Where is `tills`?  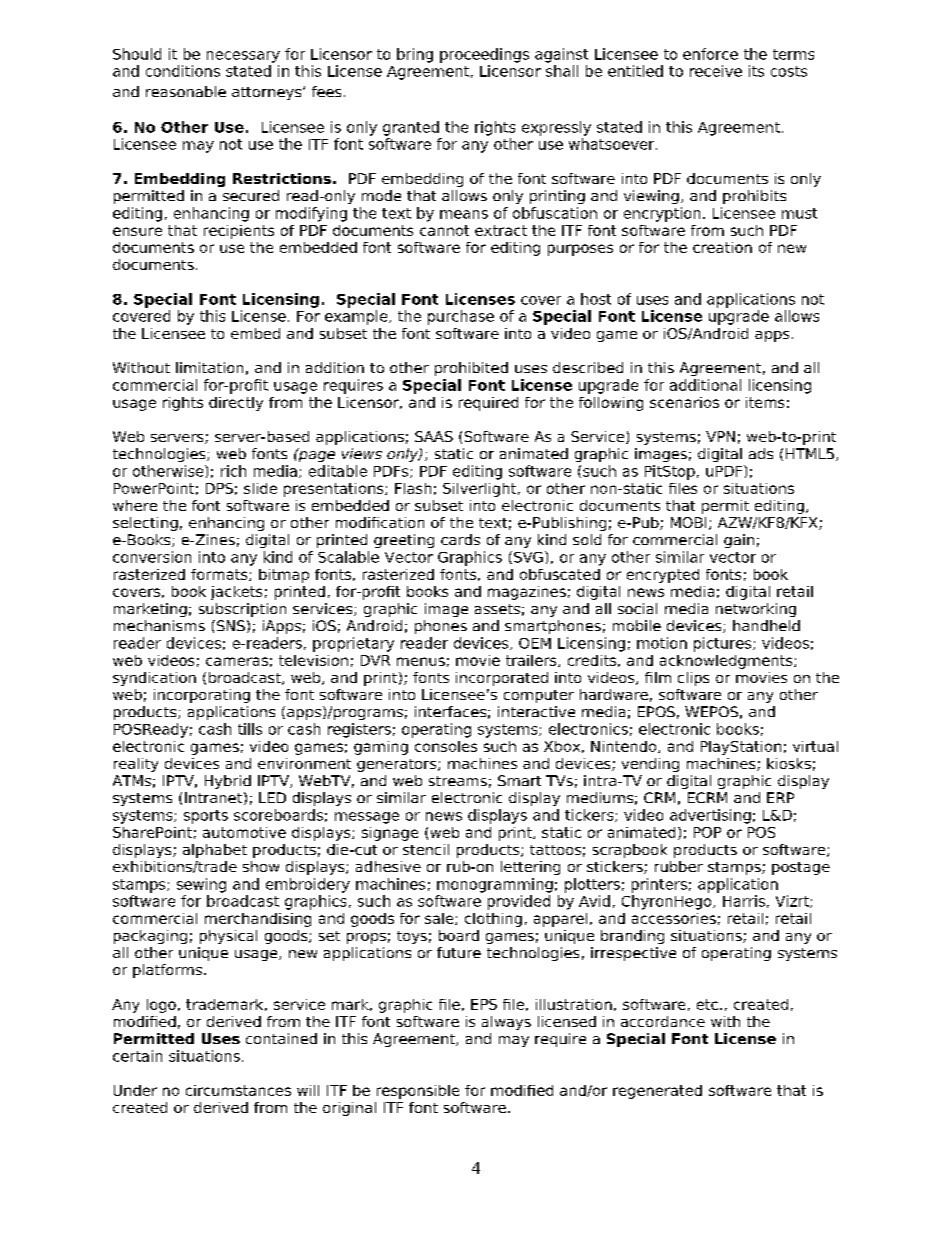 tills is located at coordinates (250, 729).
